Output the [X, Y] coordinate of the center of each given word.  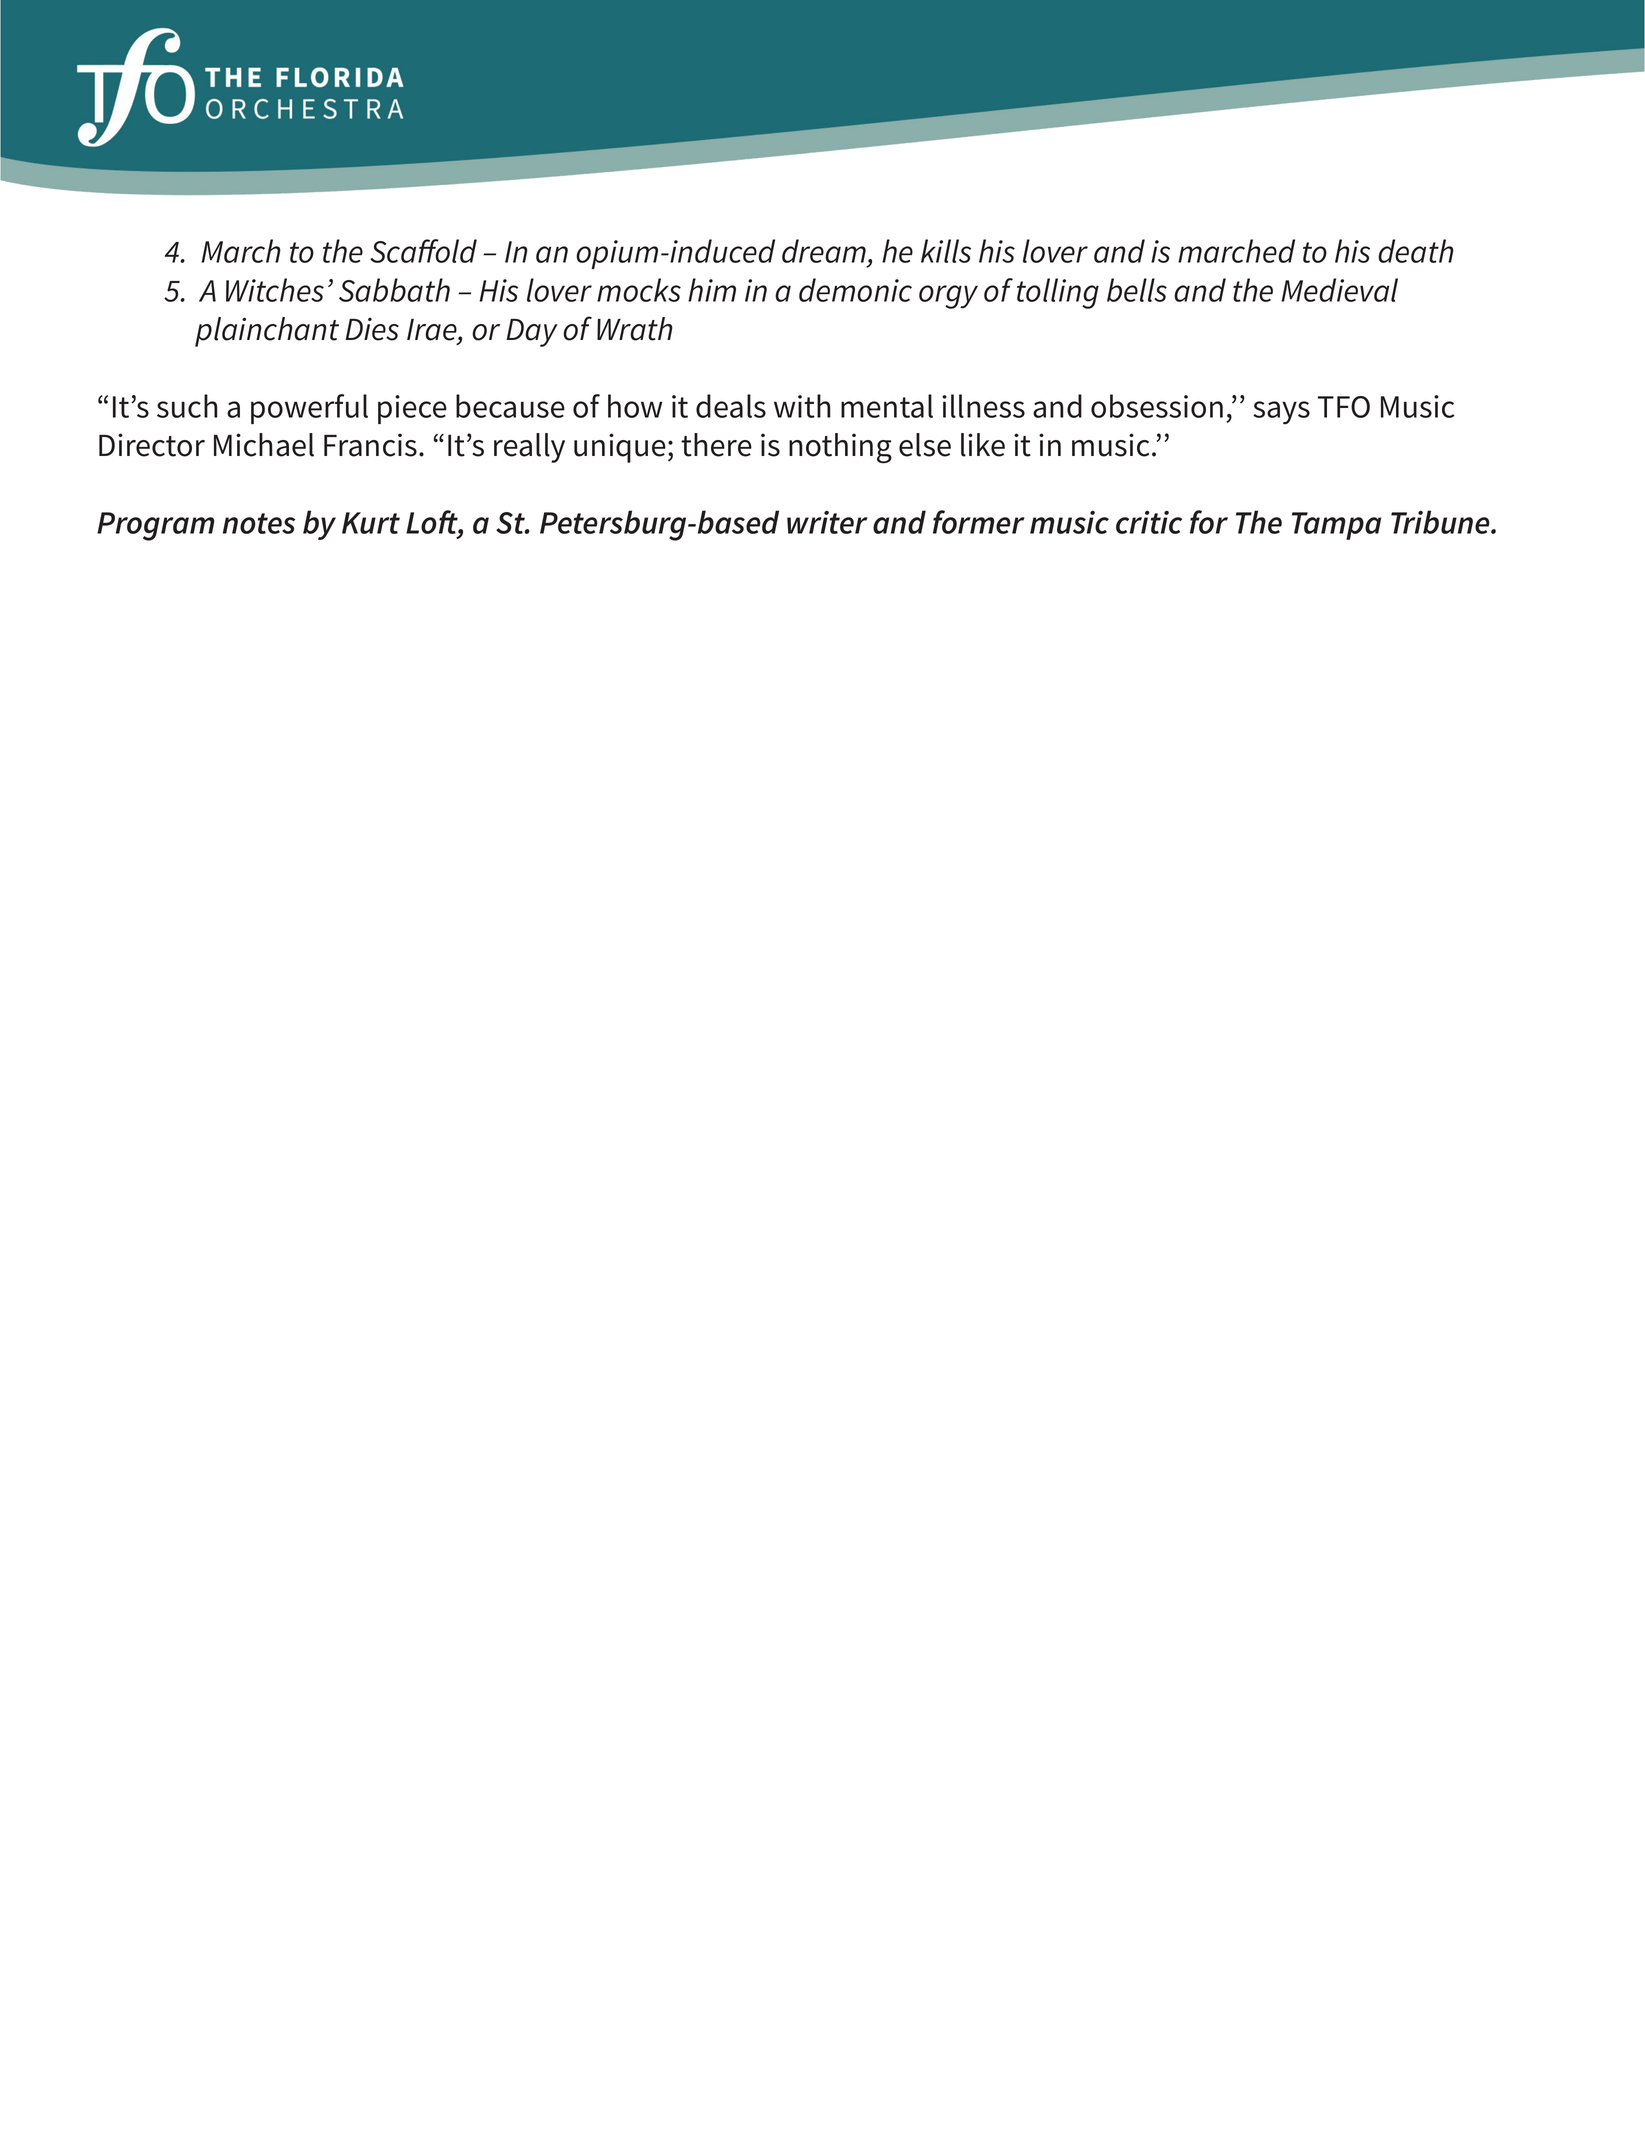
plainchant [267, 332]
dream [824, 251]
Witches [275, 290]
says [1281, 413]
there [716, 445]
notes [259, 523]
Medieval [1339, 290]
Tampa [1336, 526]
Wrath [635, 329]
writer [827, 522]
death [1416, 251]
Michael [264, 445]
